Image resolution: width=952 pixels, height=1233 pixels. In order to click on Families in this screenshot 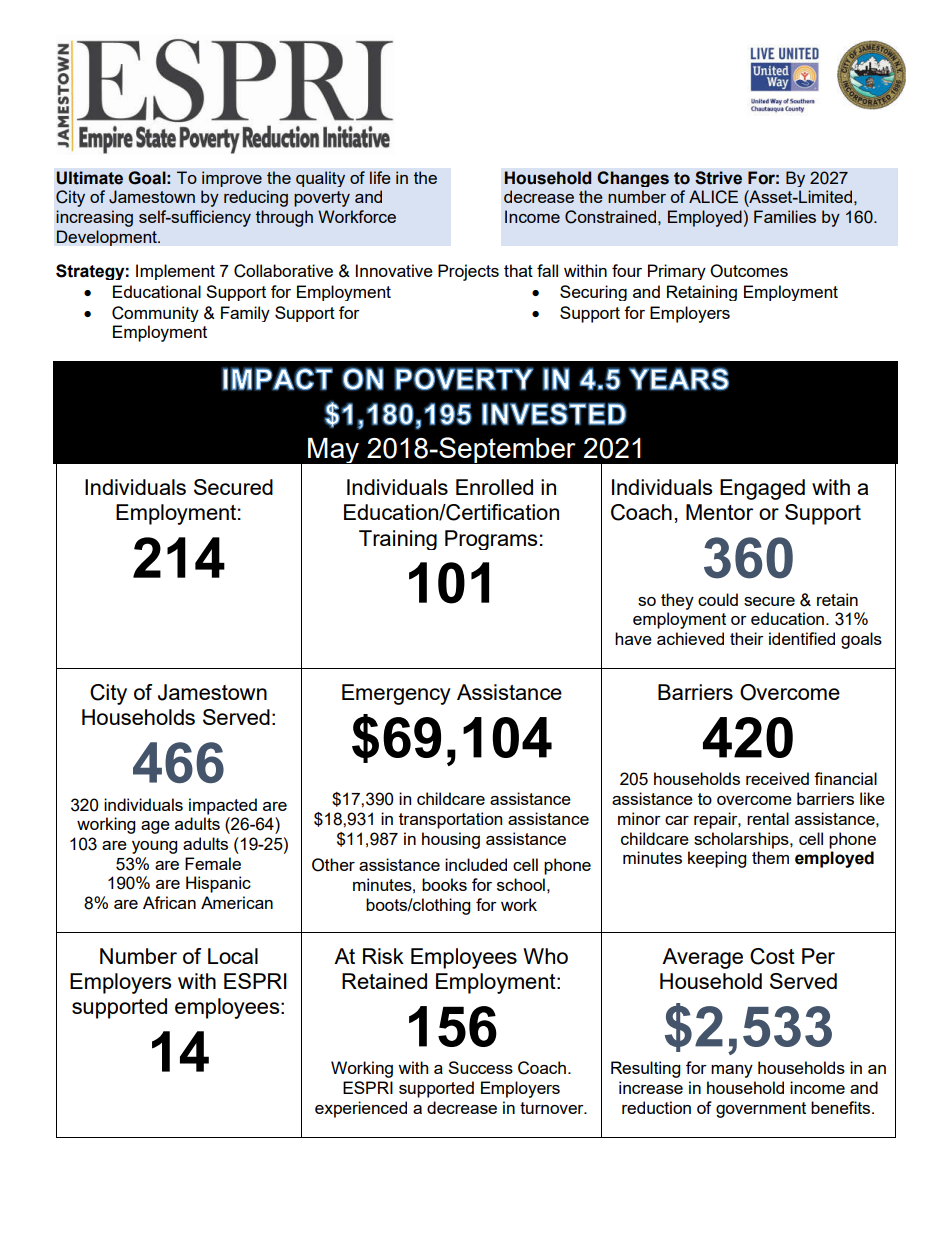, I will do `click(785, 216)`.
